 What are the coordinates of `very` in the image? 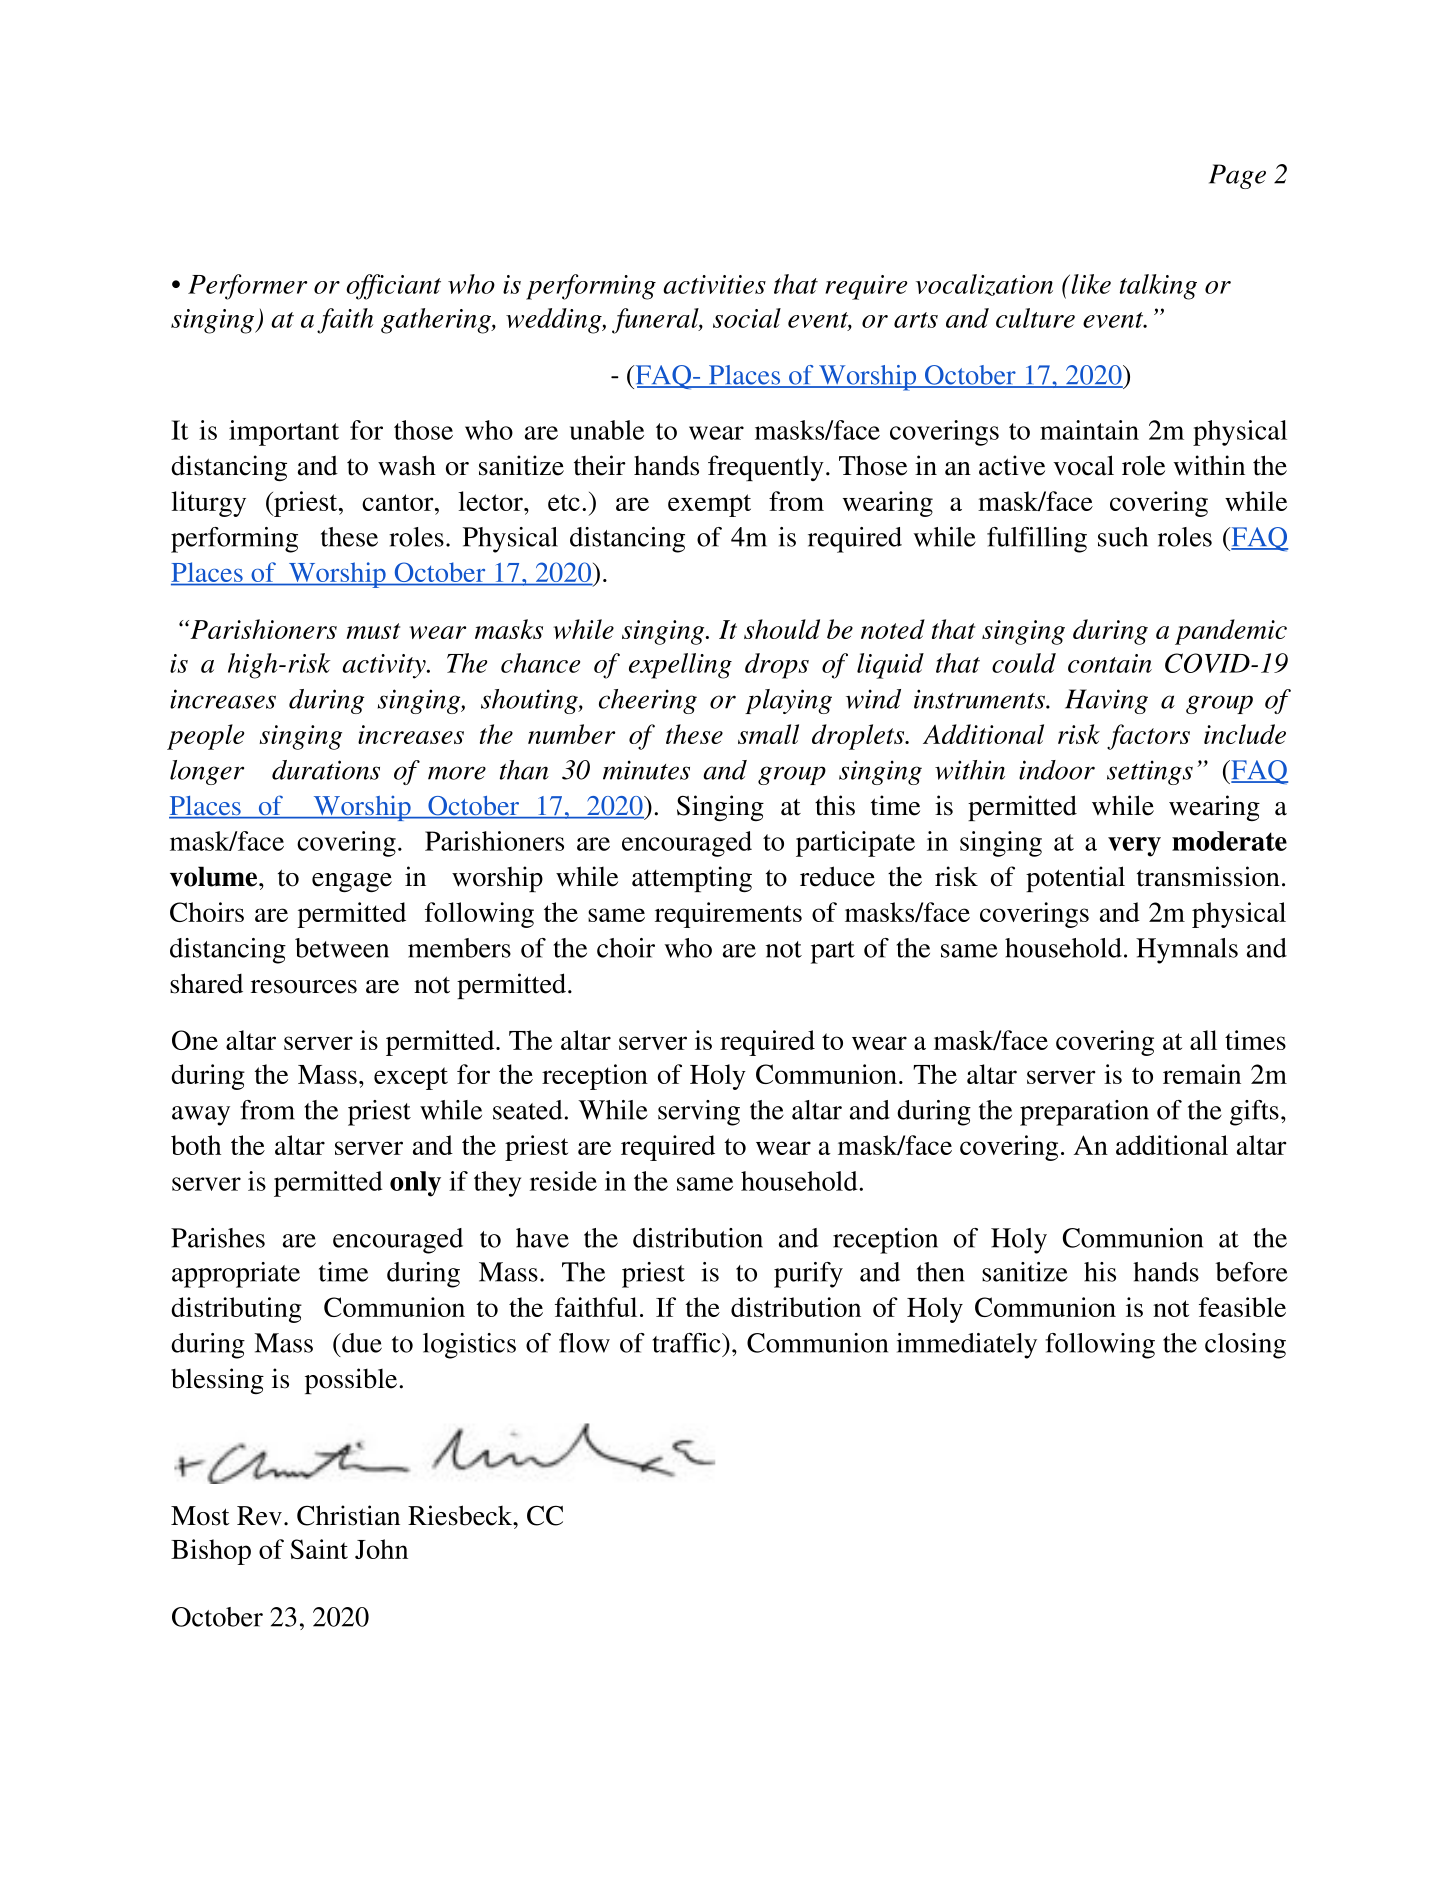 It's located at (1134, 847).
